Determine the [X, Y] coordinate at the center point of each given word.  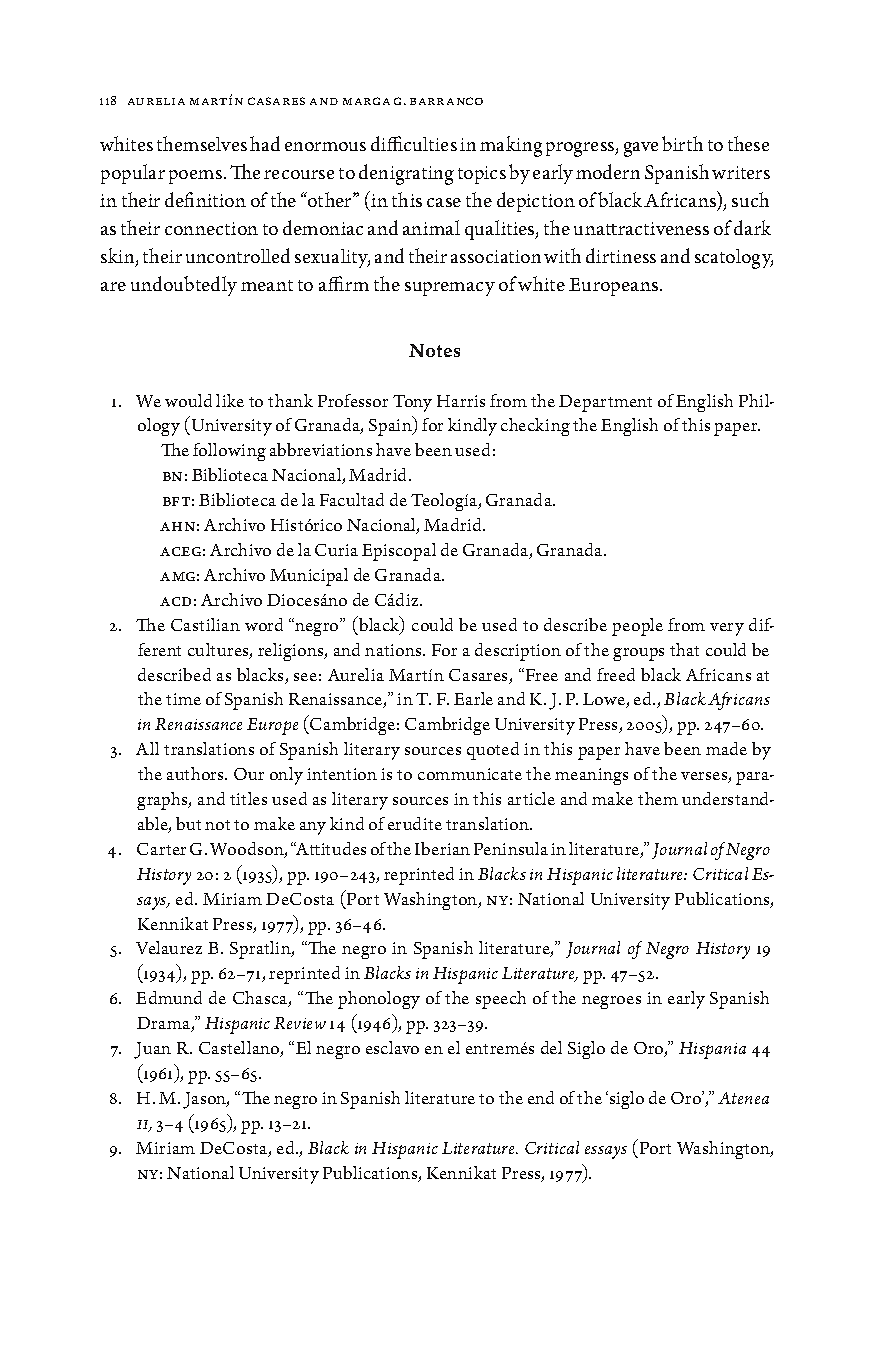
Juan [152, 1050]
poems [197, 177]
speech [501, 1000]
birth [682, 143]
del [551, 1047]
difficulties [414, 143]
